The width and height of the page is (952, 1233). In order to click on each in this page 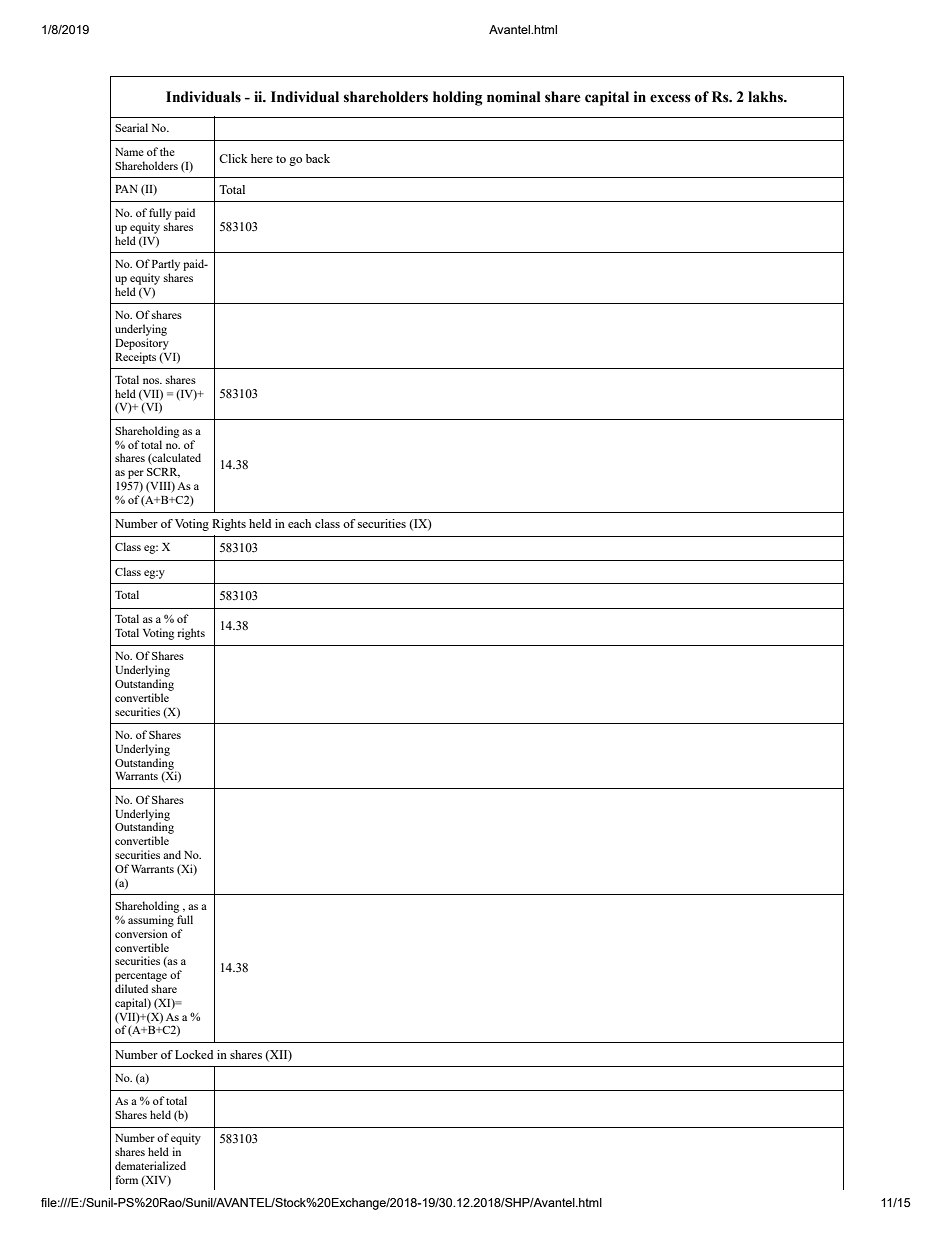, I will do `click(299, 523)`.
